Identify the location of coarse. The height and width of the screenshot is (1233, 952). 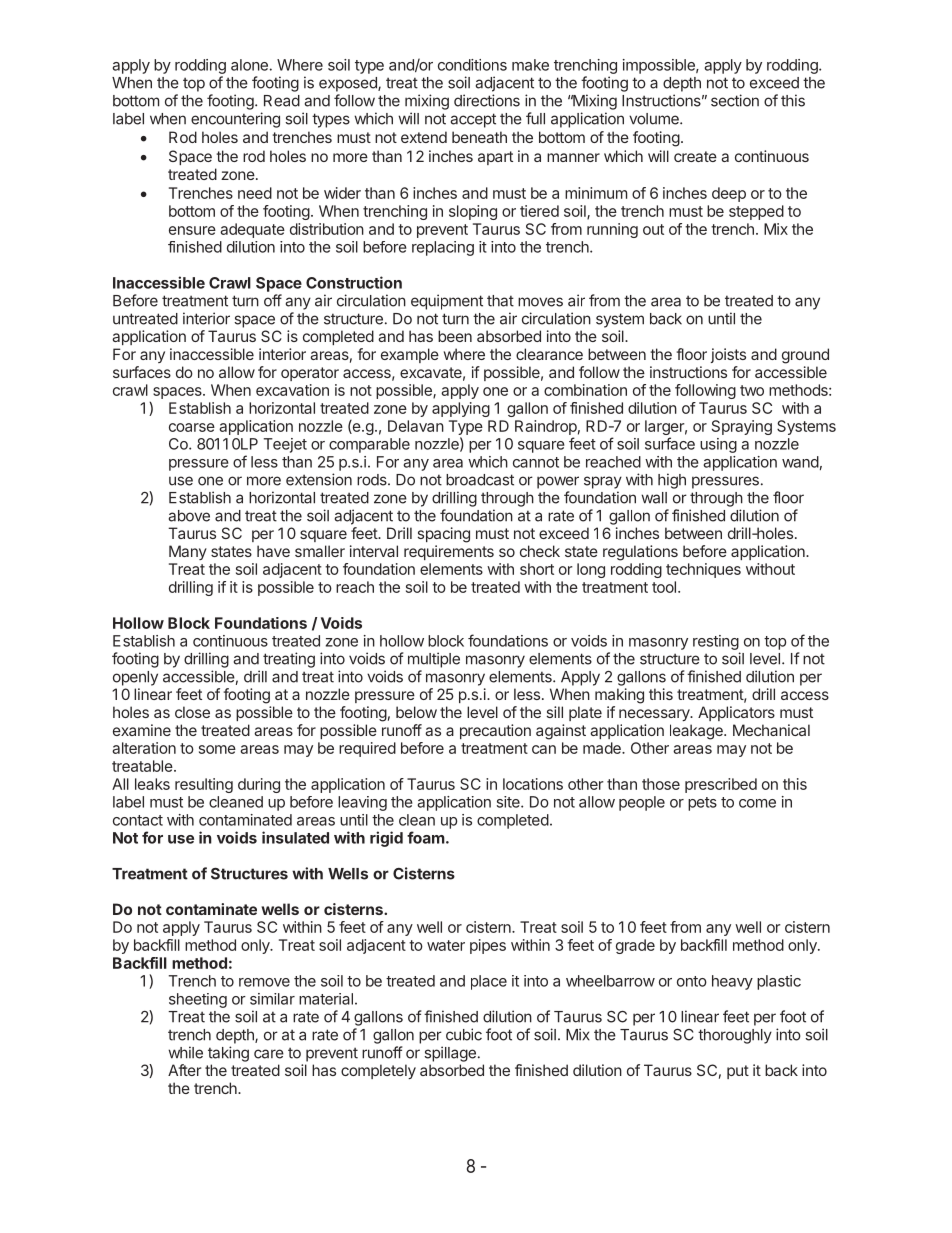
(192, 427).
